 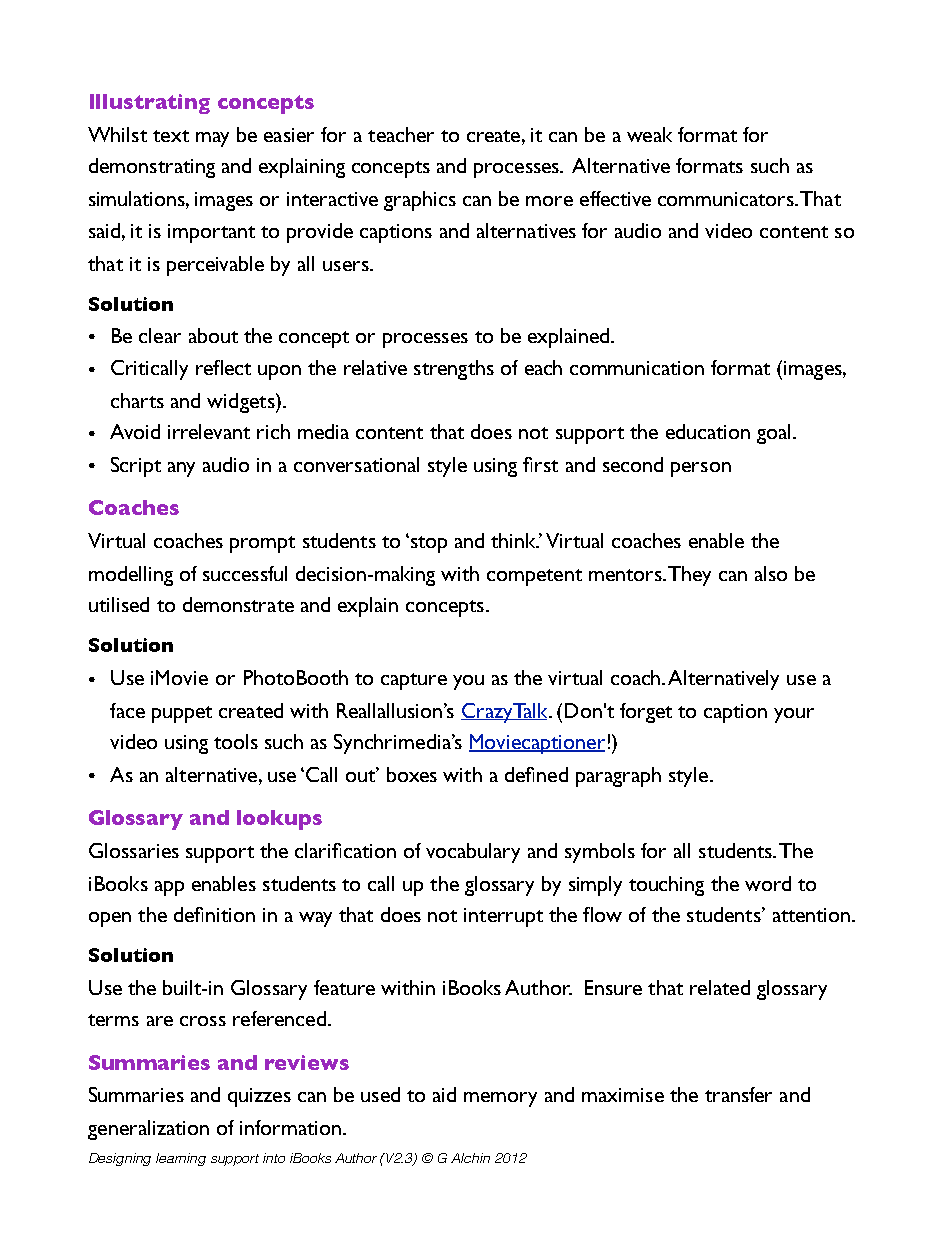 What do you see at coordinates (500, 1099) in the screenshot?
I see `memory` at bounding box center [500, 1099].
